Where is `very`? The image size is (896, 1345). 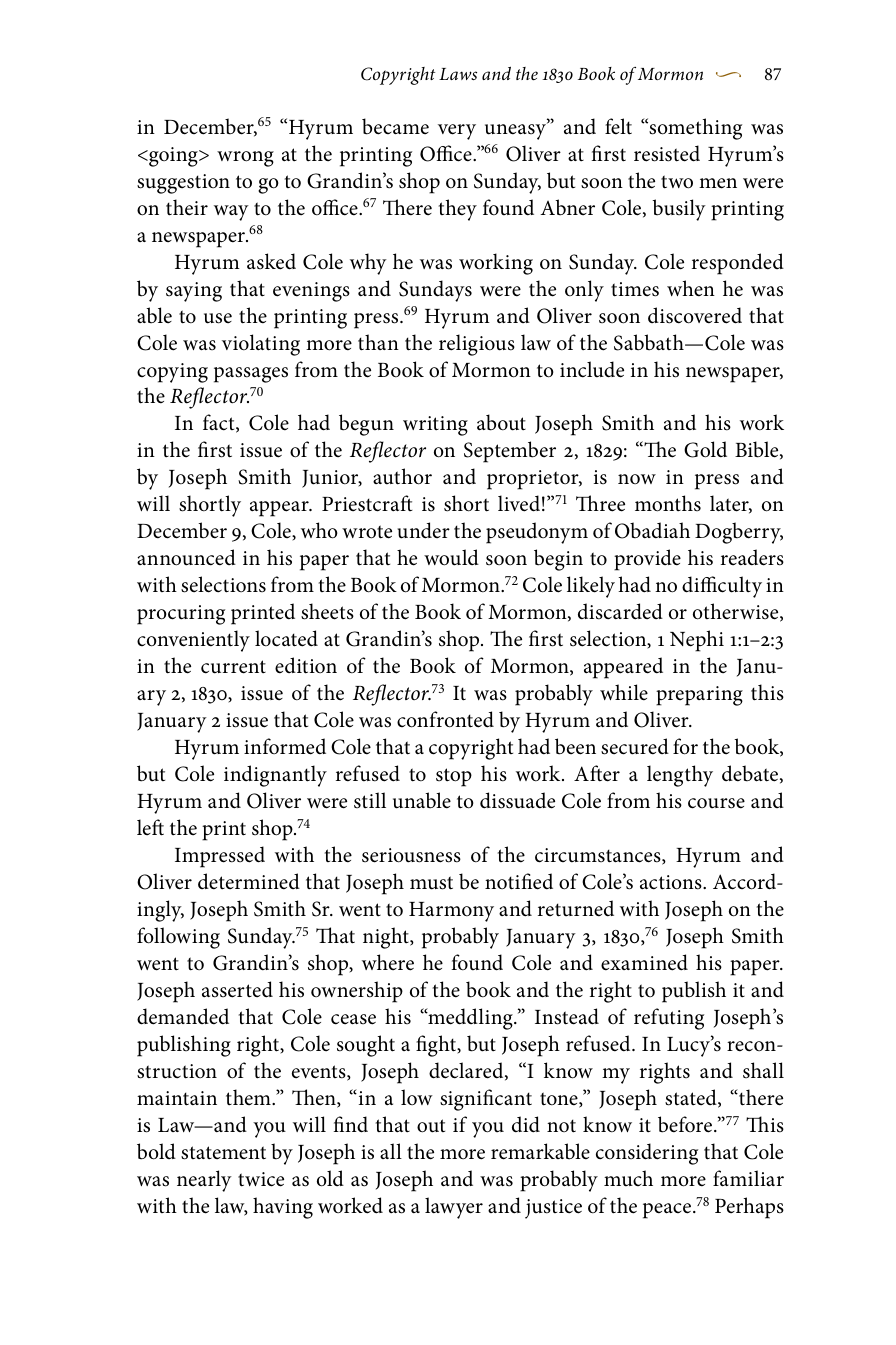 very is located at coordinates (457, 132).
